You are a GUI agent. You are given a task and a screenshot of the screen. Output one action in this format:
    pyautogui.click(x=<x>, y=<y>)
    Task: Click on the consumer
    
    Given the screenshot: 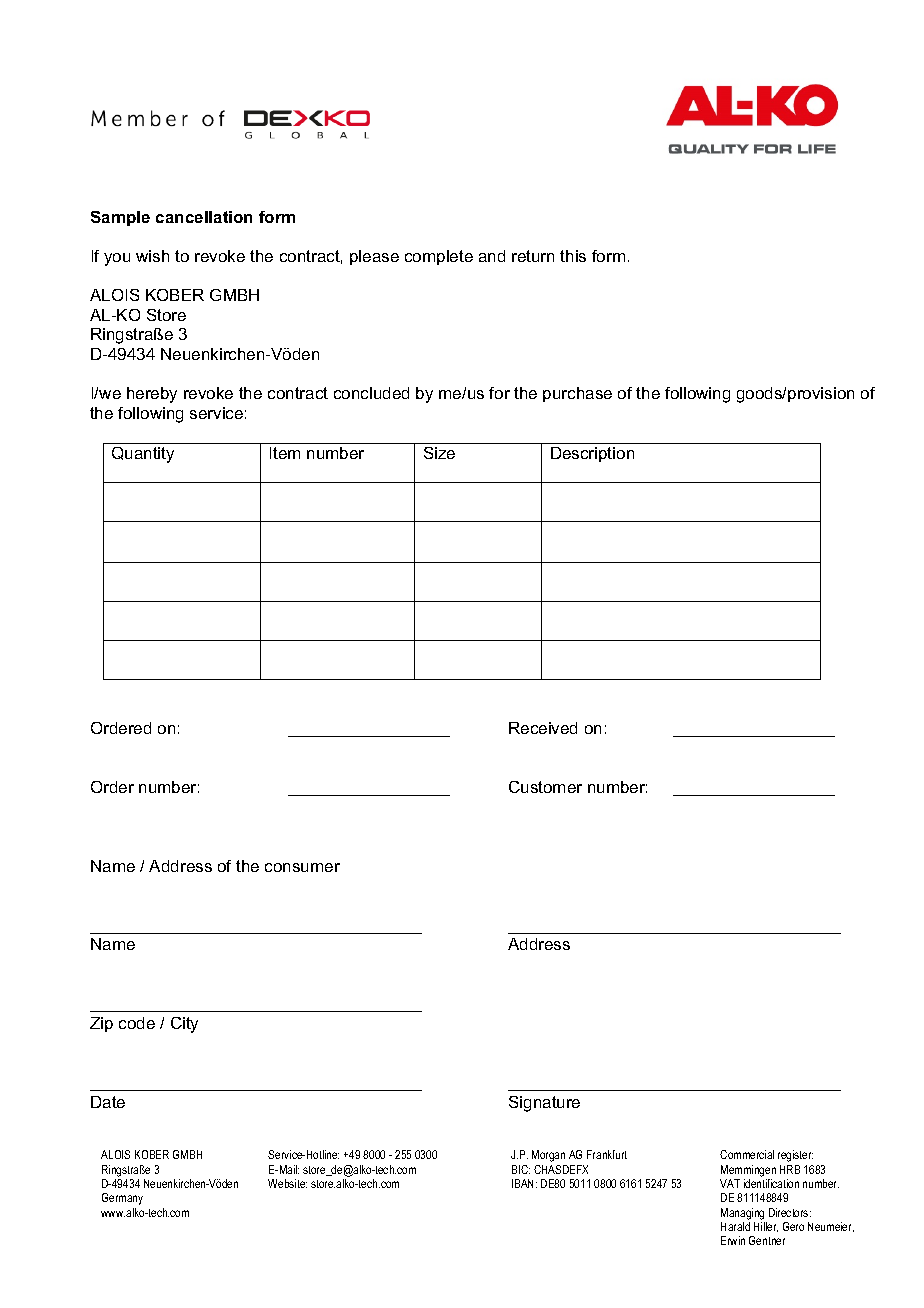 What is the action you would take?
    pyautogui.click(x=302, y=867)
